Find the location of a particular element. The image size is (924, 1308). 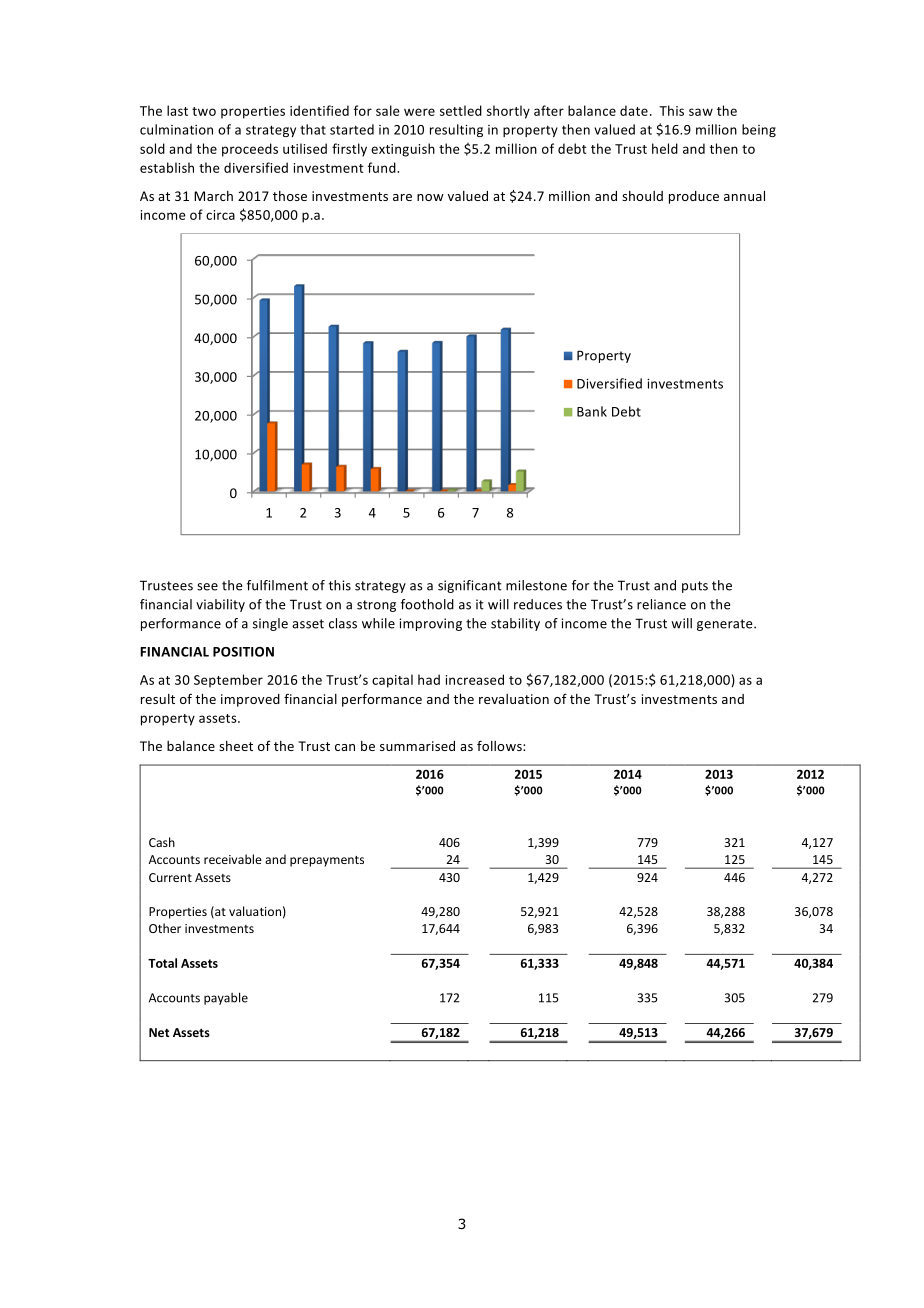

proceeds is located at coordinates (250, 150).
